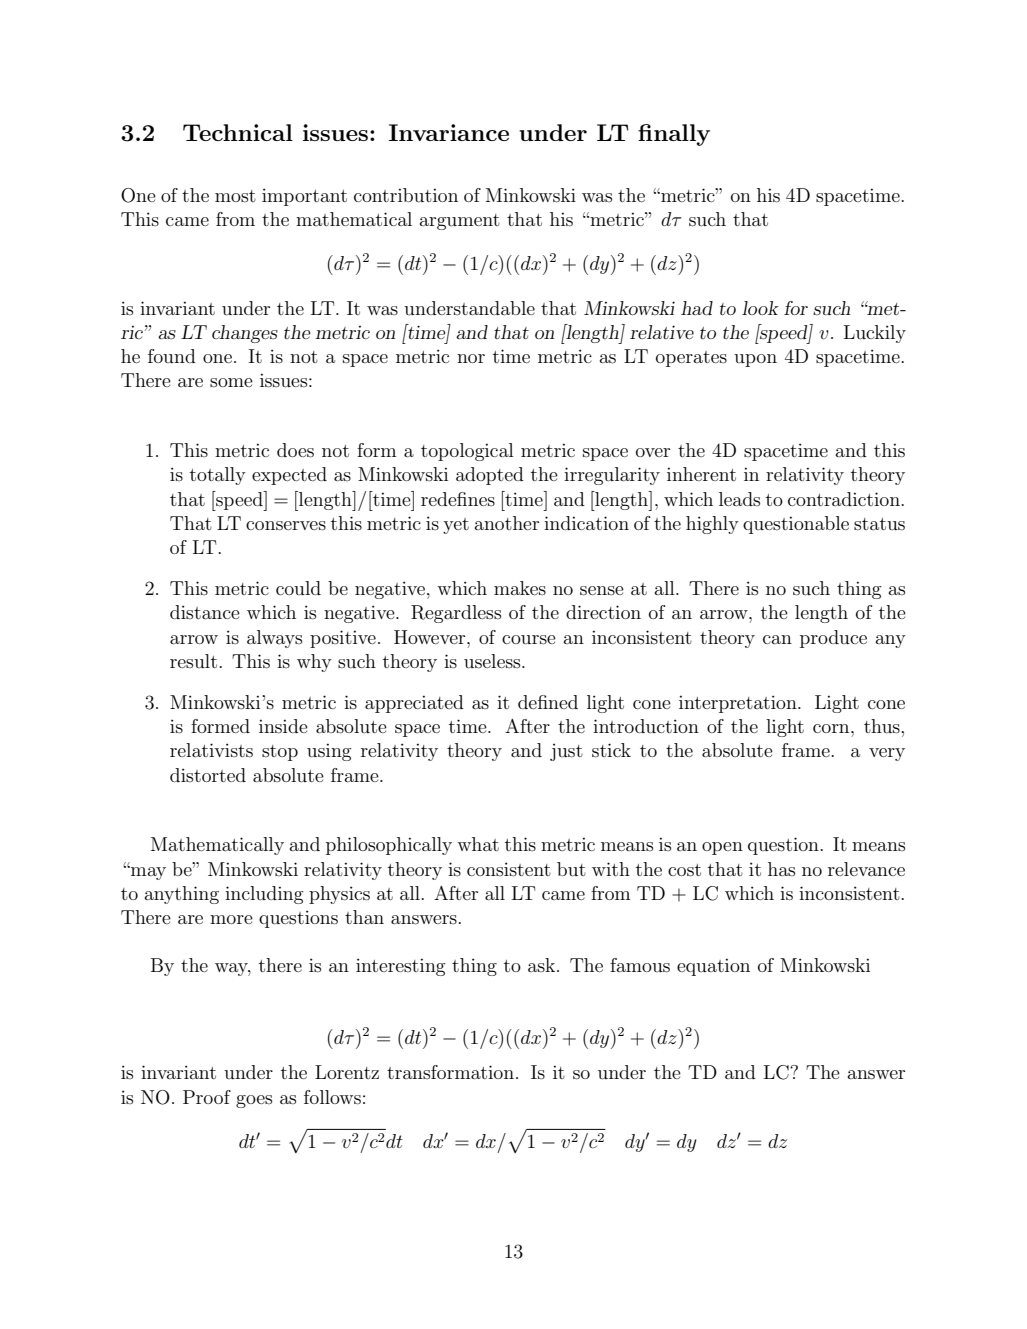 The image size is (1027, 1329). What do you see at coordinates (845, 499) in the screenshot?
I see `contradiction` at bounding box center [845, 499].
